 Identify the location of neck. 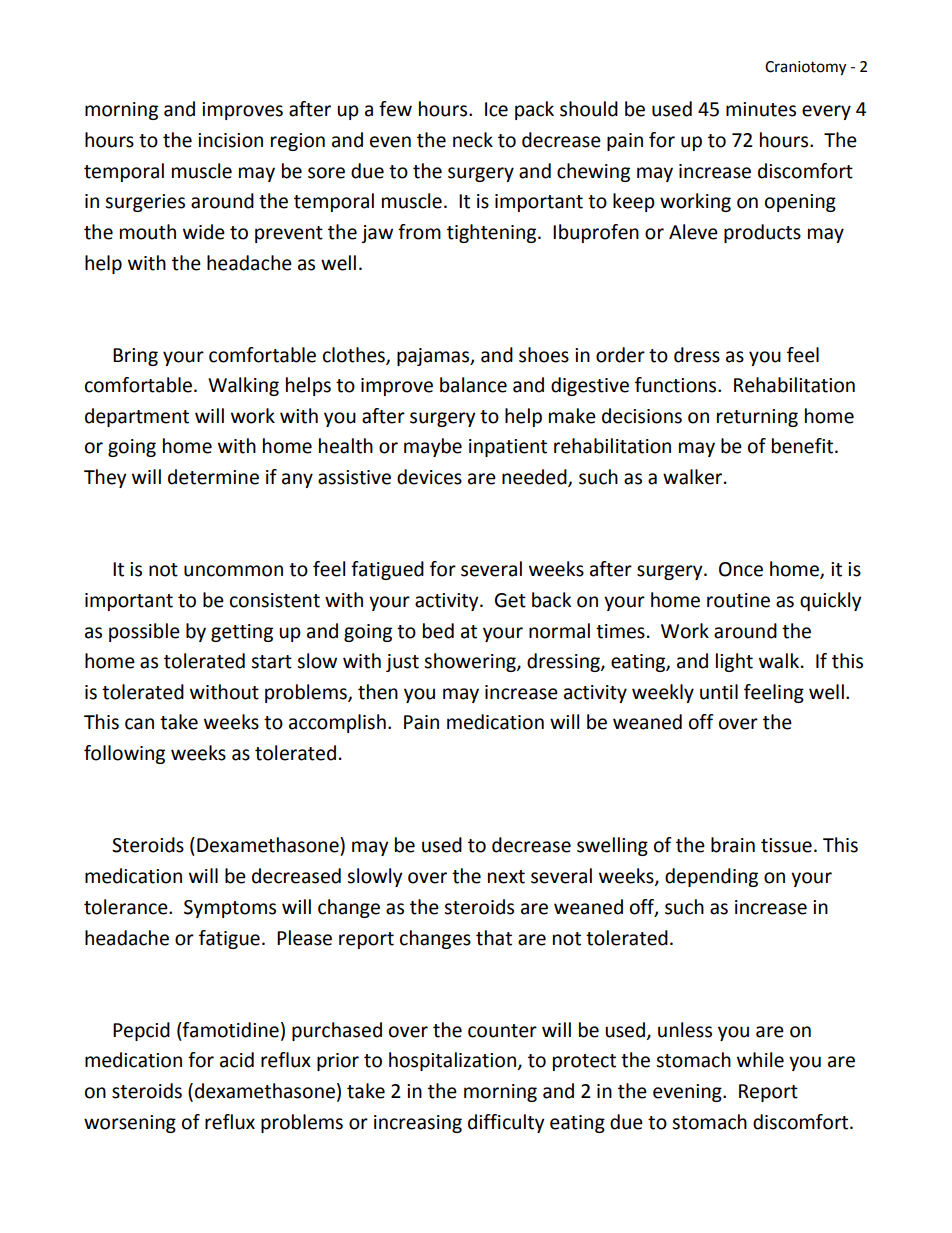
(473, 140).
